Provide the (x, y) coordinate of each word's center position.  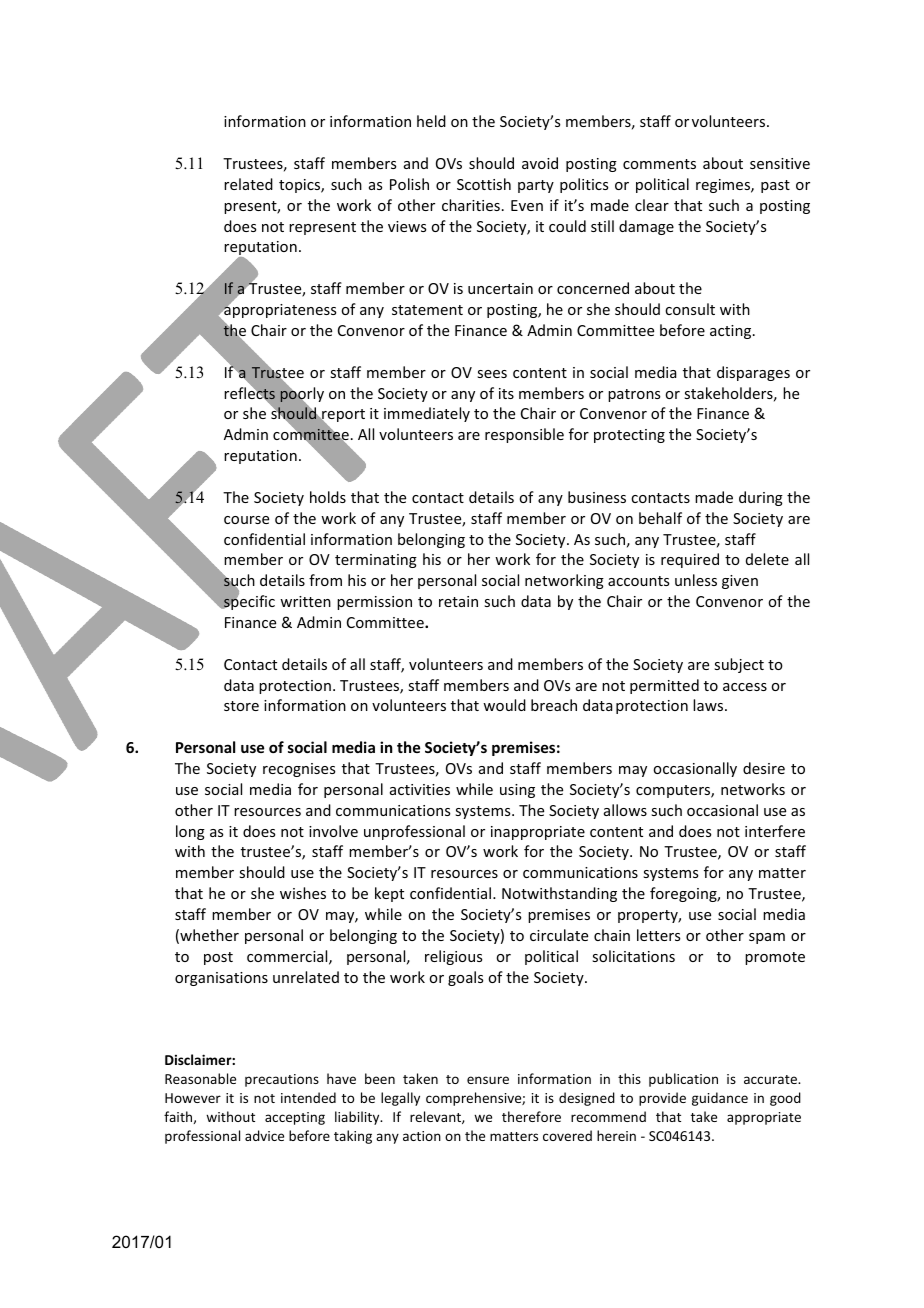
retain (458, 601)
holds (328, 497)
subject (739, 665)
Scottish (484, 184)
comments (659, 164)
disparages (753, 373)
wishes (303, 893)
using (517, 791)
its (506, 393)
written (305, 601)
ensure (488, 1080)
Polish (409, 184)
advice (264, 1135)
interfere (775, 831)
